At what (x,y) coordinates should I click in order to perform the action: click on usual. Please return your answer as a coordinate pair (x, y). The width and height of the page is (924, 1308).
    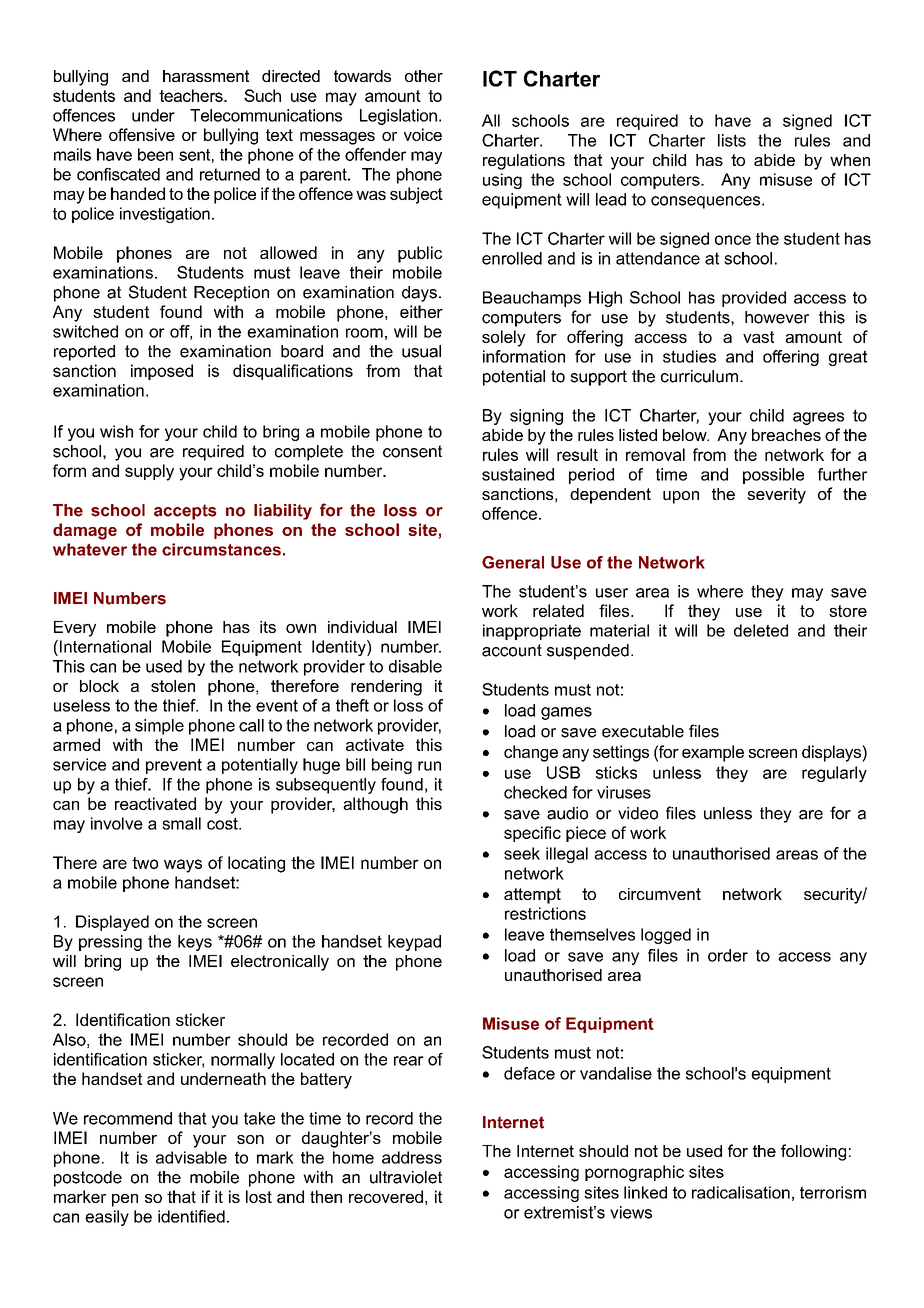
    Looking at the image, I should click on (421, 351).
